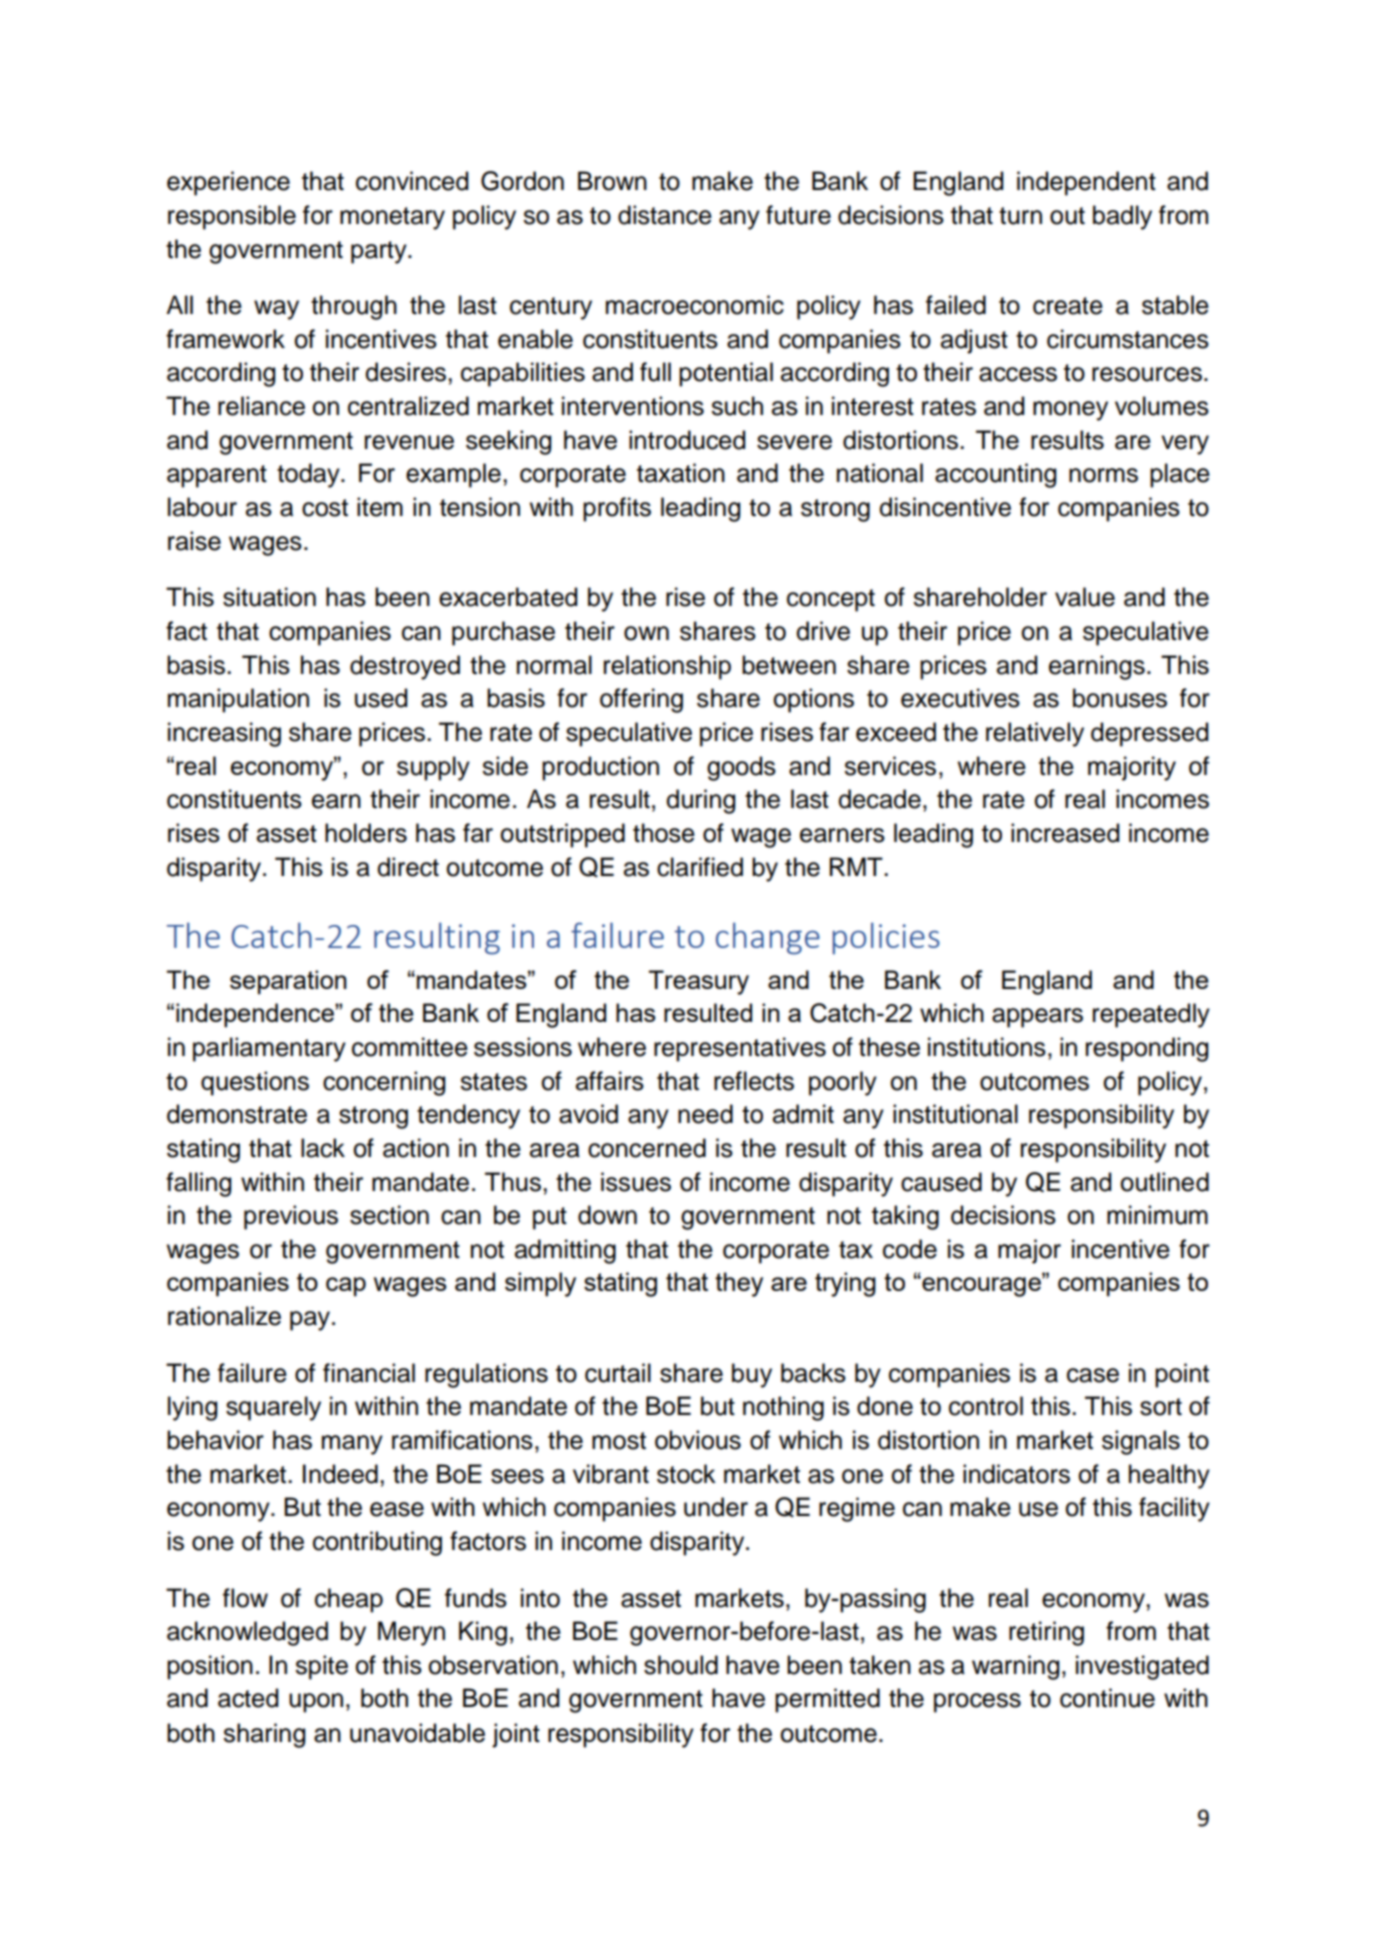 The image size is (1376, 1946). I want to click on appears, so click(1037, 1018).
